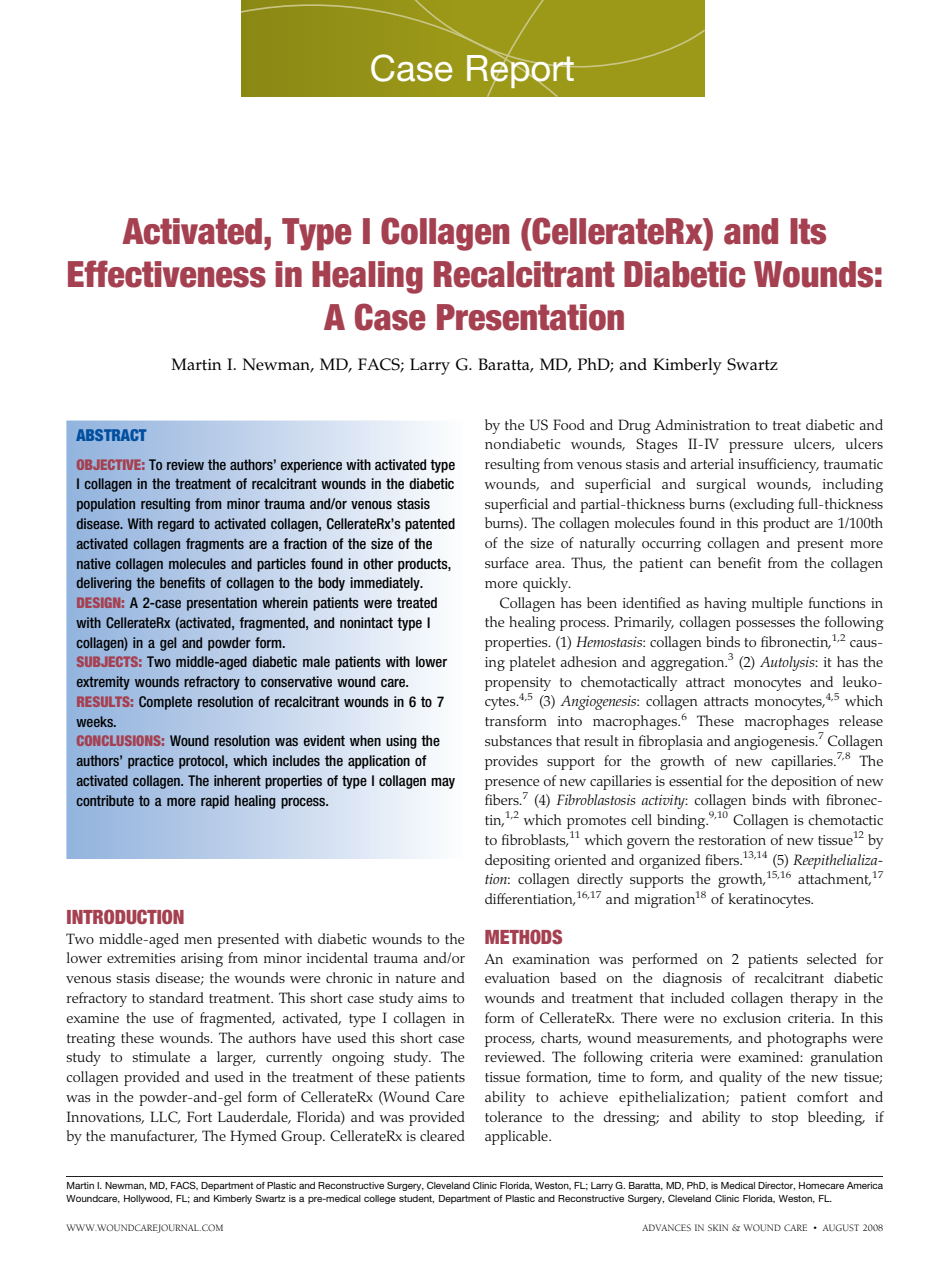 This page has width=952, height=1280. I want to click on arising, so click(202, 960).
